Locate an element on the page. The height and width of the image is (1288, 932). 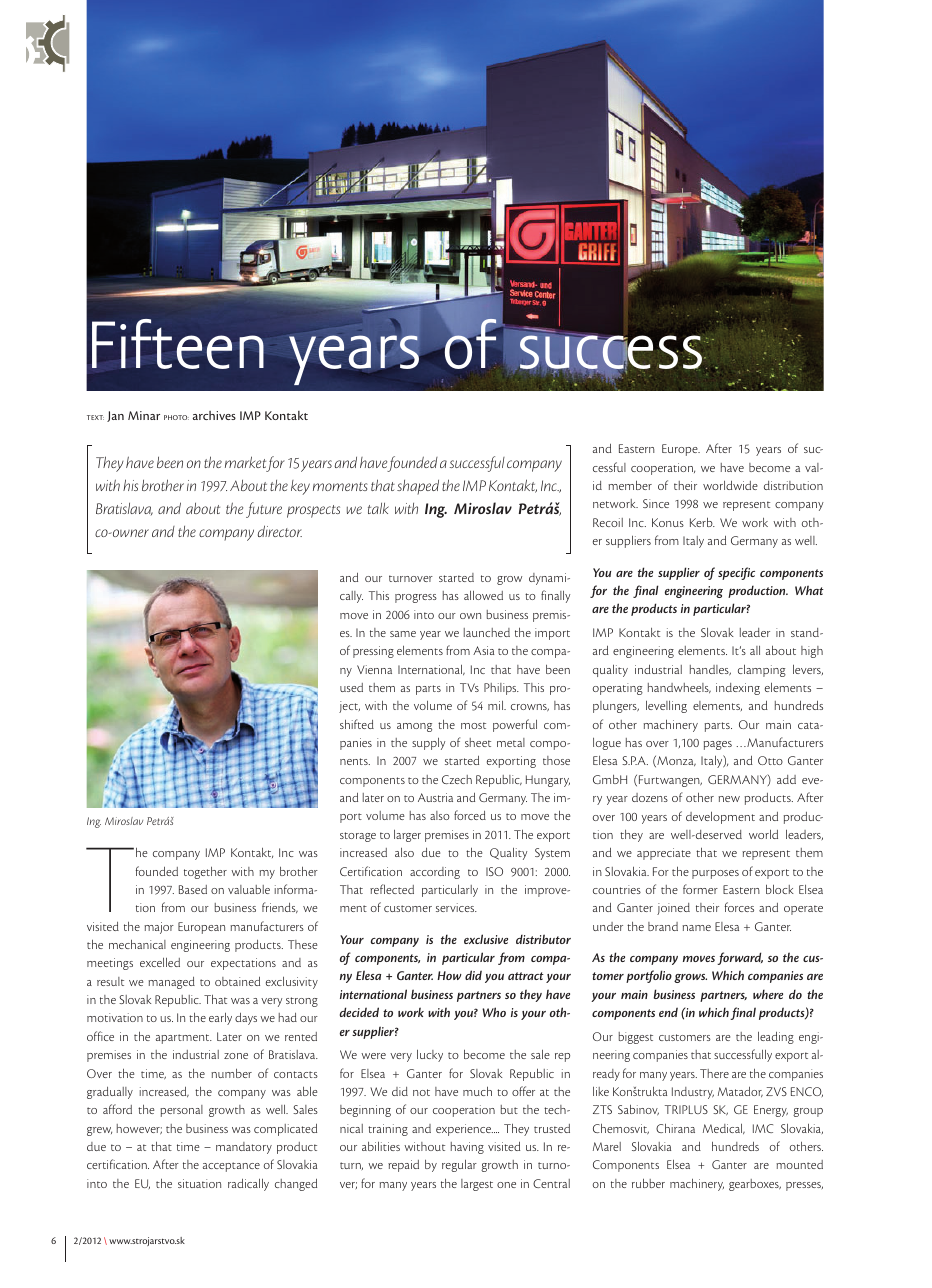
Since is located at coordinates (656, 503).
